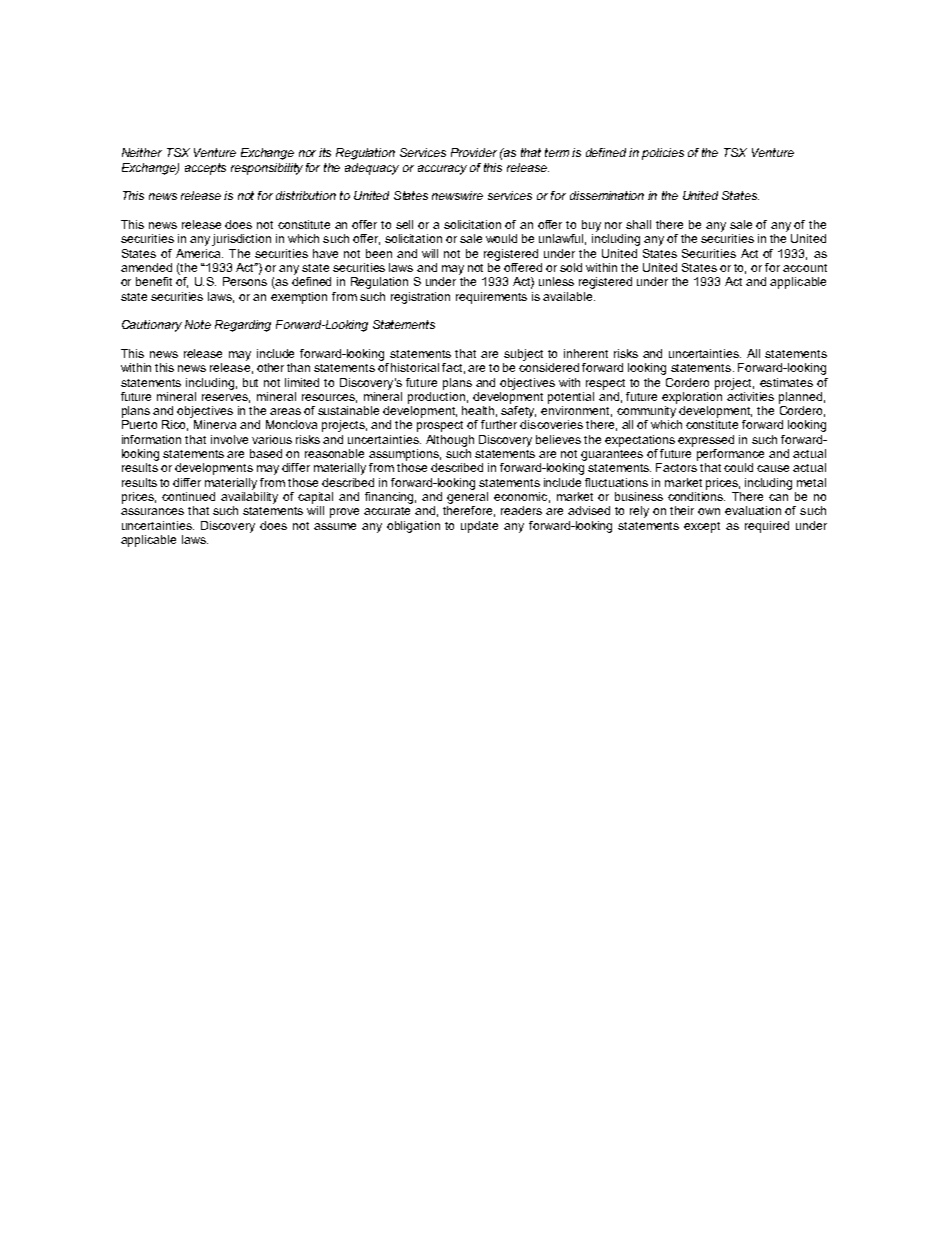 This page has height=1233, width=952. Describe the element at coordinates (479, 527) in the page. I see `update` at that location.
